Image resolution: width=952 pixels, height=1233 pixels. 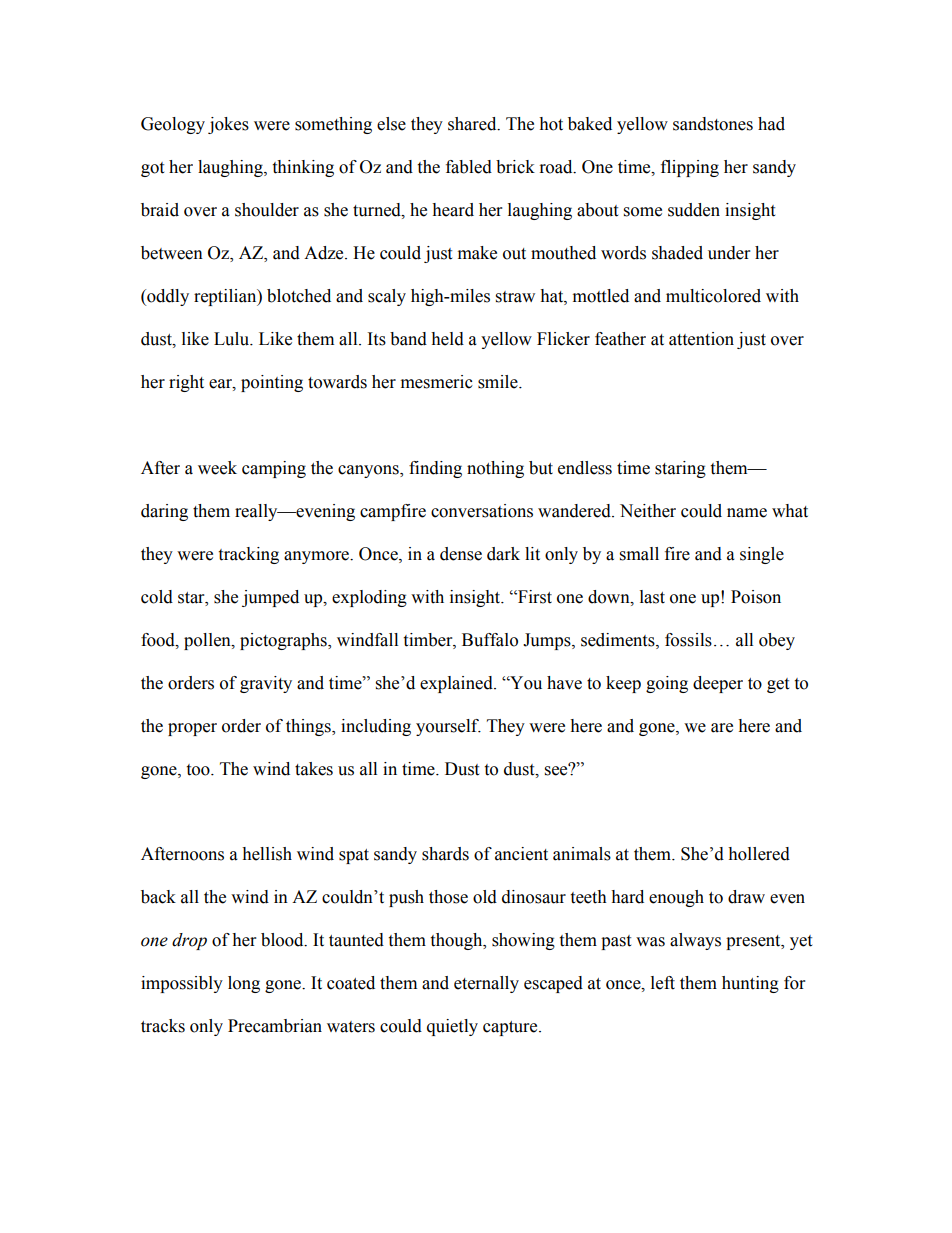 What do you see at coordinates (228, 125) in the page?
I see `jokes` at bounding box center [228, 125].
